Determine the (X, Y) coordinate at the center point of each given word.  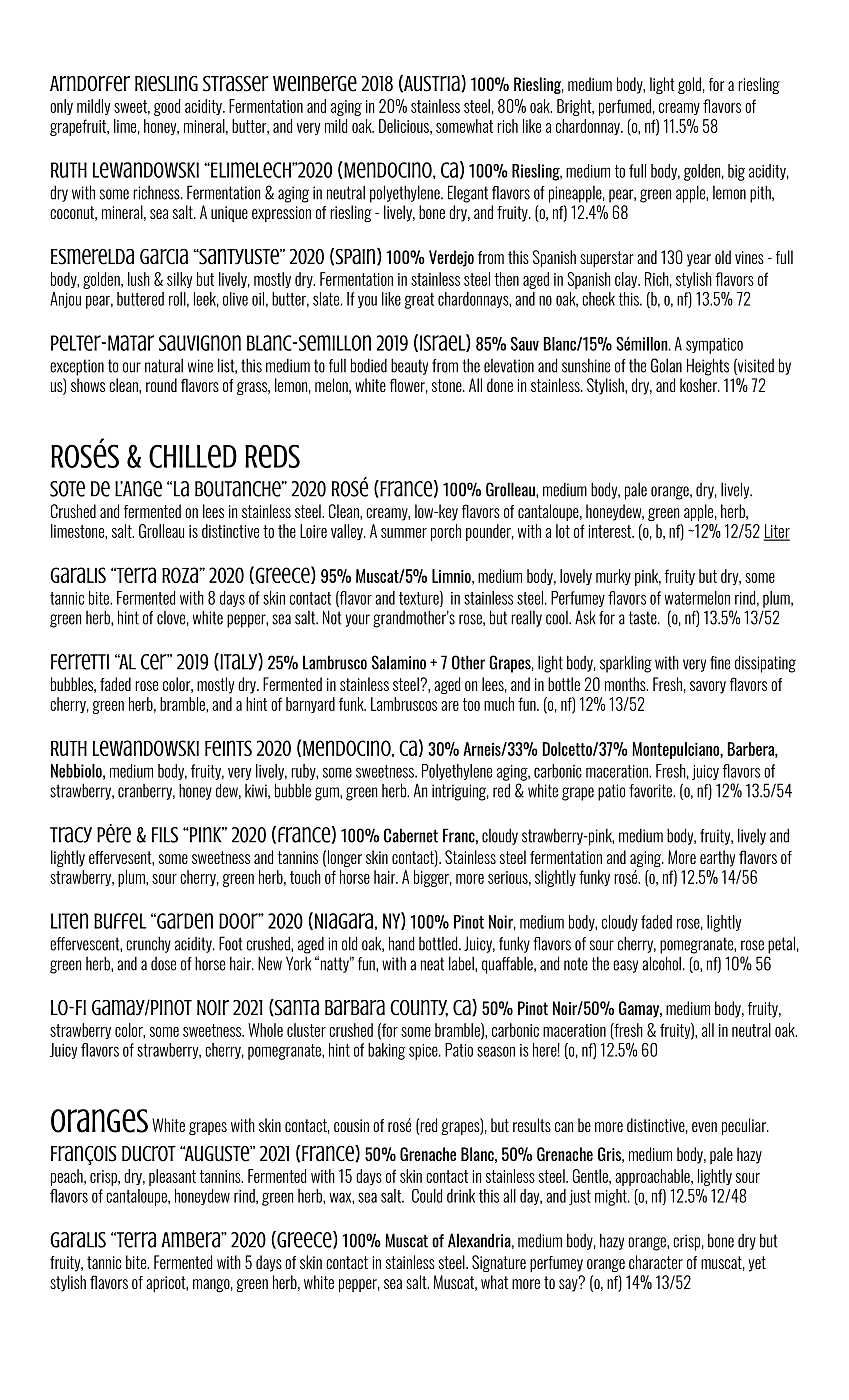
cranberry (146, 792)
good (167, 107)
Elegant (468, 194)
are (450, 706)
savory (708, 687)
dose (163, 964)
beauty (409, 366)
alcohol (661, 963)
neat (432, 964)
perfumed (625, 107)
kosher (699, 385)
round (161, 385)
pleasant (172, 1177)
